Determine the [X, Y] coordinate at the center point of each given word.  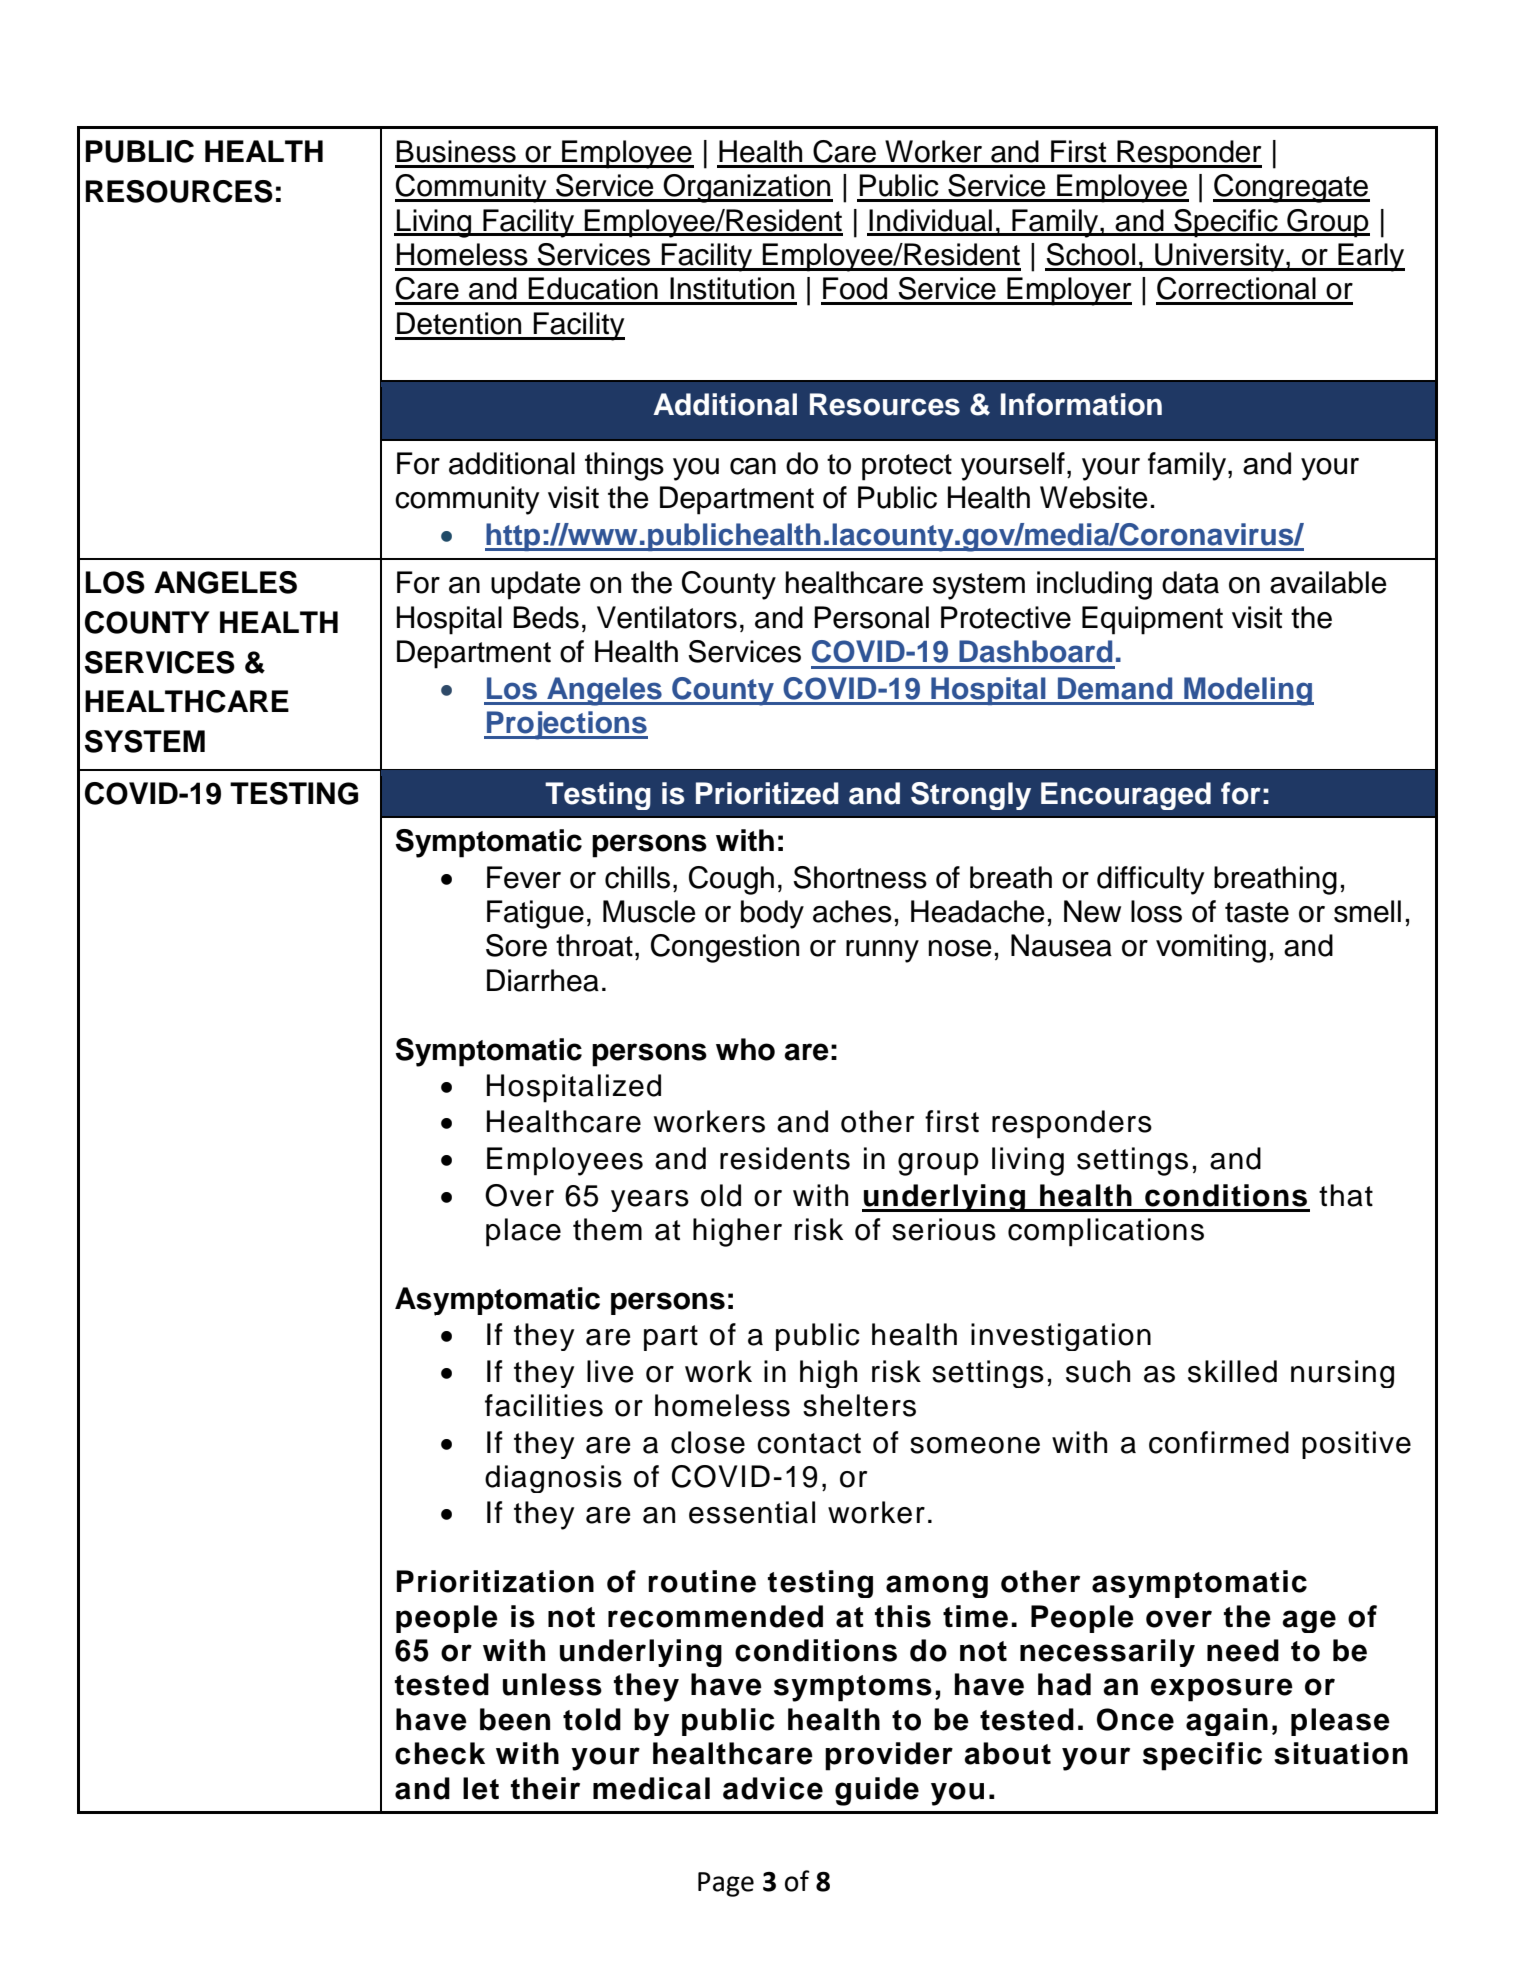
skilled [1232, 1371]
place [523, 1232]
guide [877, 1791]
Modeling [1248, 691]
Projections [566, 725]
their [545, 1788]
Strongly [971, 796]
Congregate [1291, 188]
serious [944, 1229]
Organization [747, 188]
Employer [1068, 291]
